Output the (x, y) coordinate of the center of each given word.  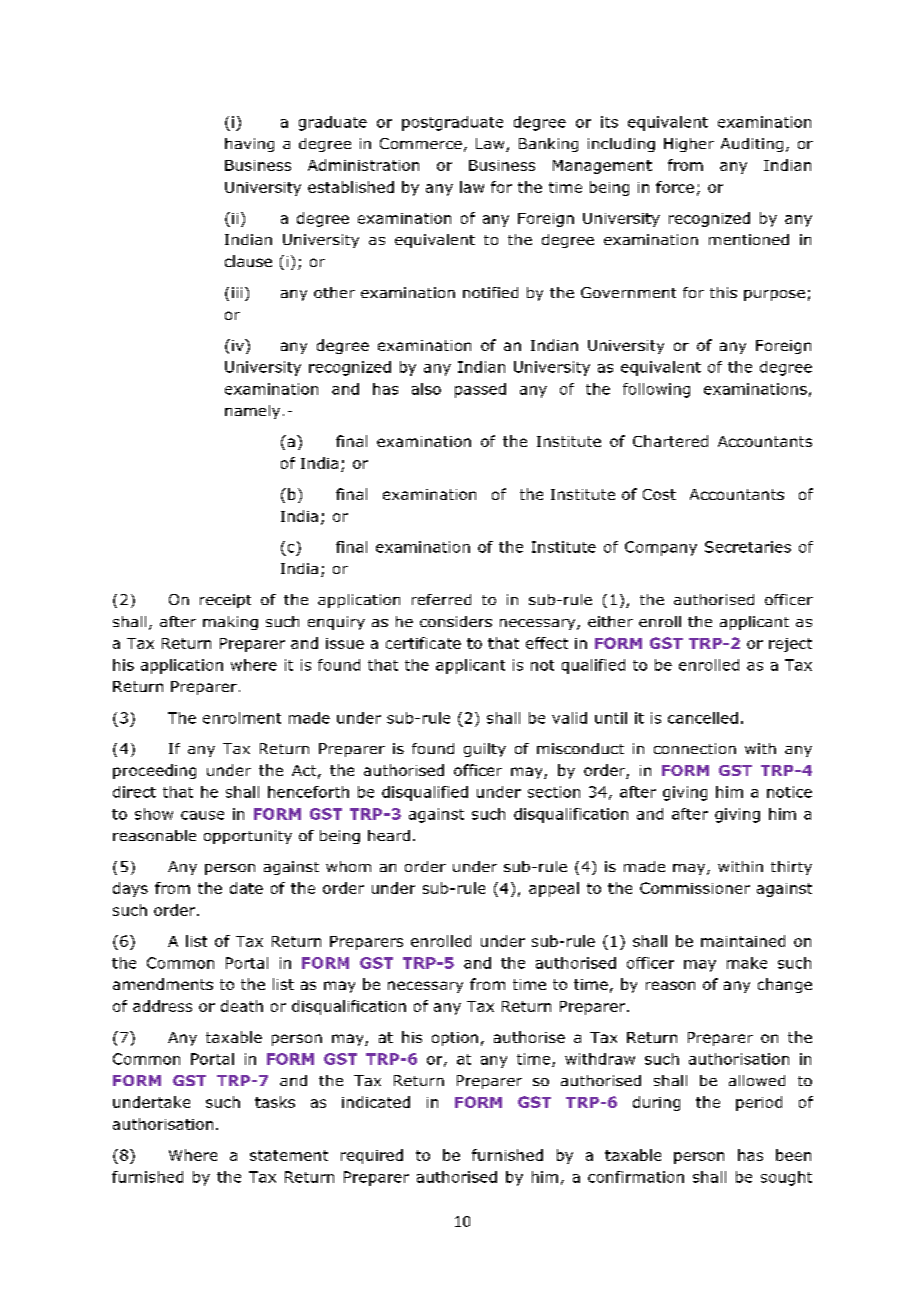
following (656, 390)
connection (695, 748)
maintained (743, 941)
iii (237, 292)
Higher (689, 145)
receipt (225, 601)
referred (441, 599)
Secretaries (748, 547)
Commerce (421, 143)
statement (289, 1155)
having (249, 145)
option (455, 1039)
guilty (485, 750)
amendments (163, 984)
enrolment (242, 718)
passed (480, 390)
